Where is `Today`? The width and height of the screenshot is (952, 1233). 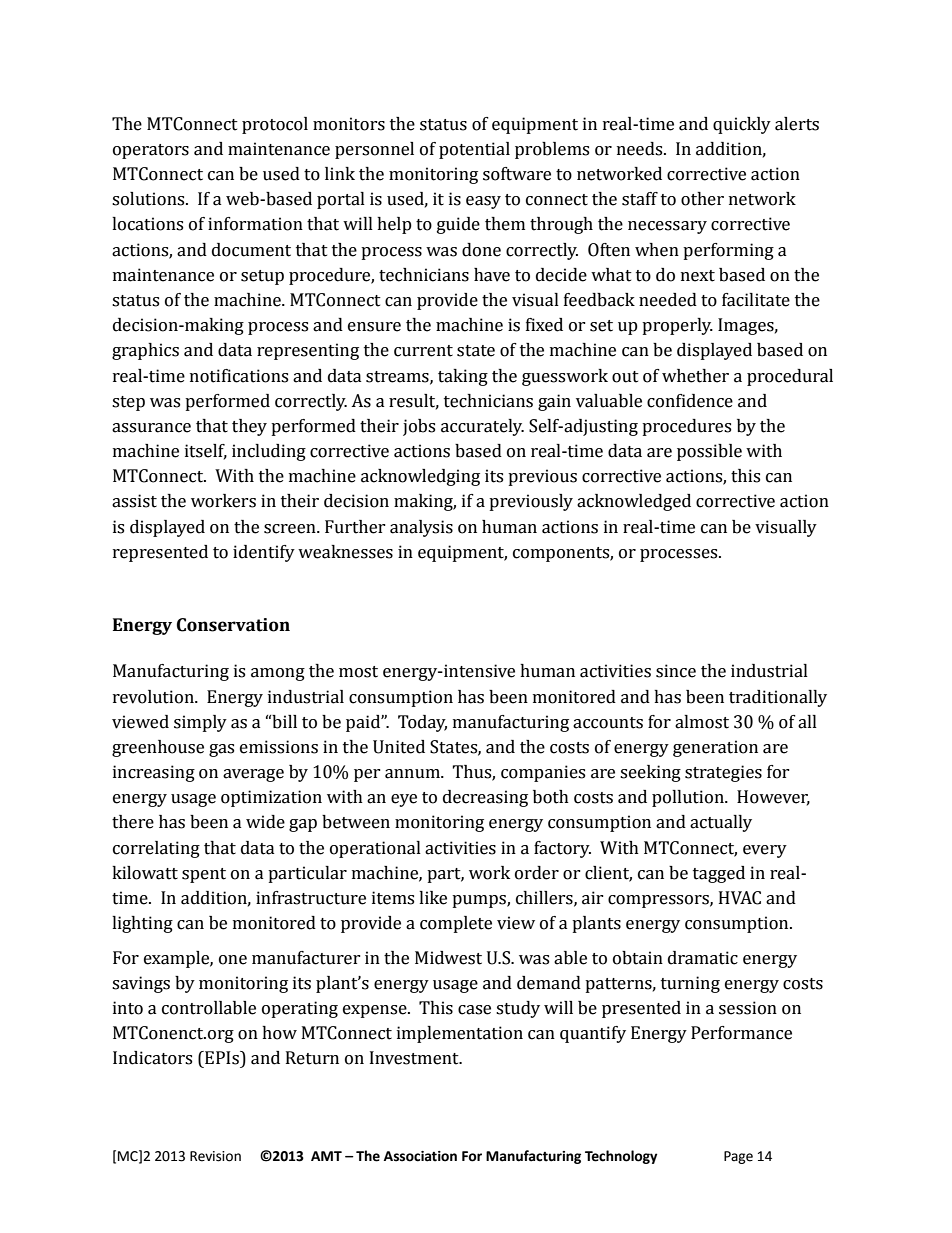 Today is located at coordinates (422, 723).
